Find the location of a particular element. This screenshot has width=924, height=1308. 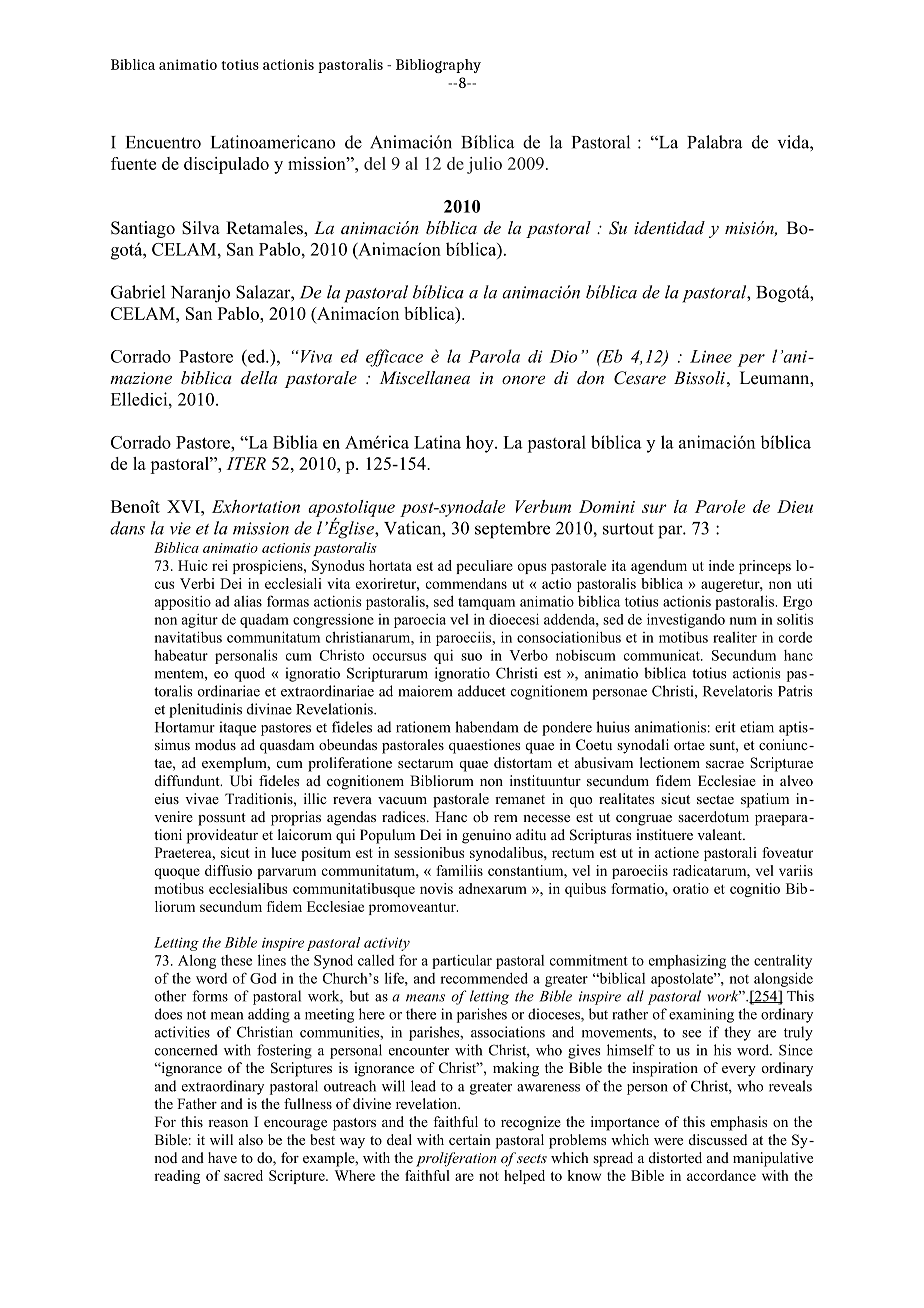

Silva is located at coordinates (201, 228).
